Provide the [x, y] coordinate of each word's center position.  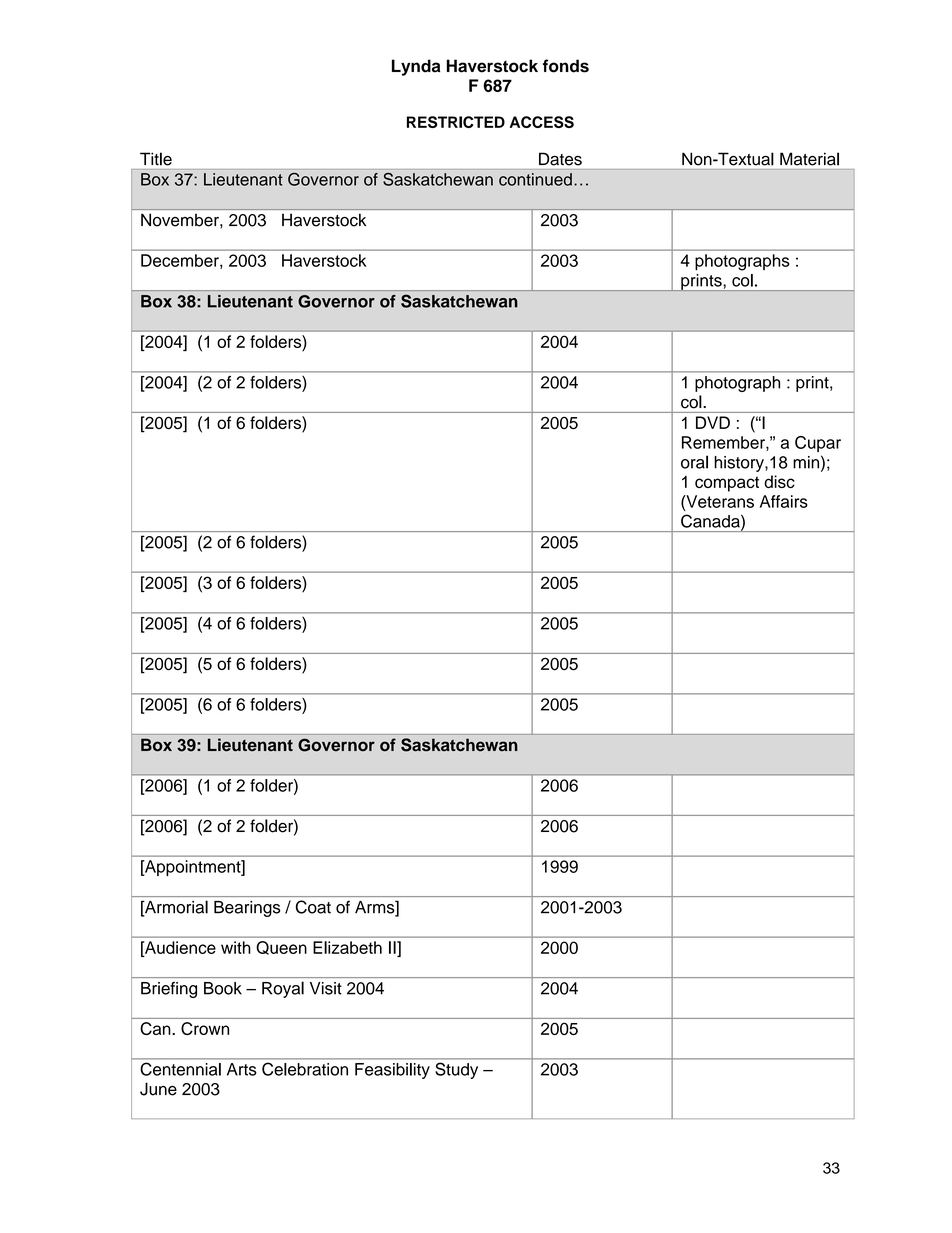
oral [694, 462]
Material [809, 159]
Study [456, 1071]
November [181, 220]
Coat [313, 907]
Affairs [784, 501]
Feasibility [392, 1071]
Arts [242, 1069]
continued [535, 179]
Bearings [247, 909]
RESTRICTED [456, 122]
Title [156, 159]
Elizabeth [347, 947]
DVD [713, 422]
